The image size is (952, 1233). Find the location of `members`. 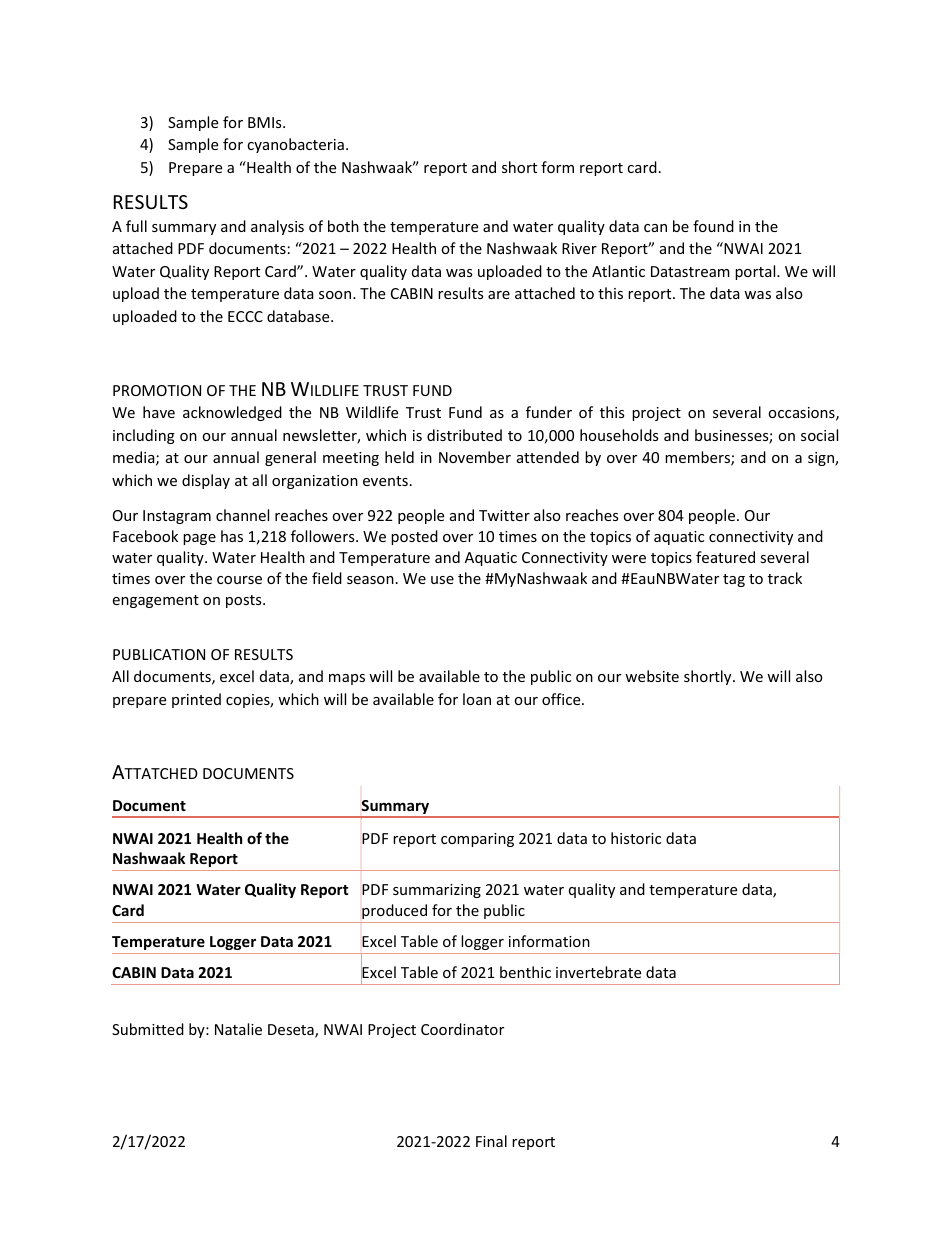

members is located at coordinates (698, 458).
